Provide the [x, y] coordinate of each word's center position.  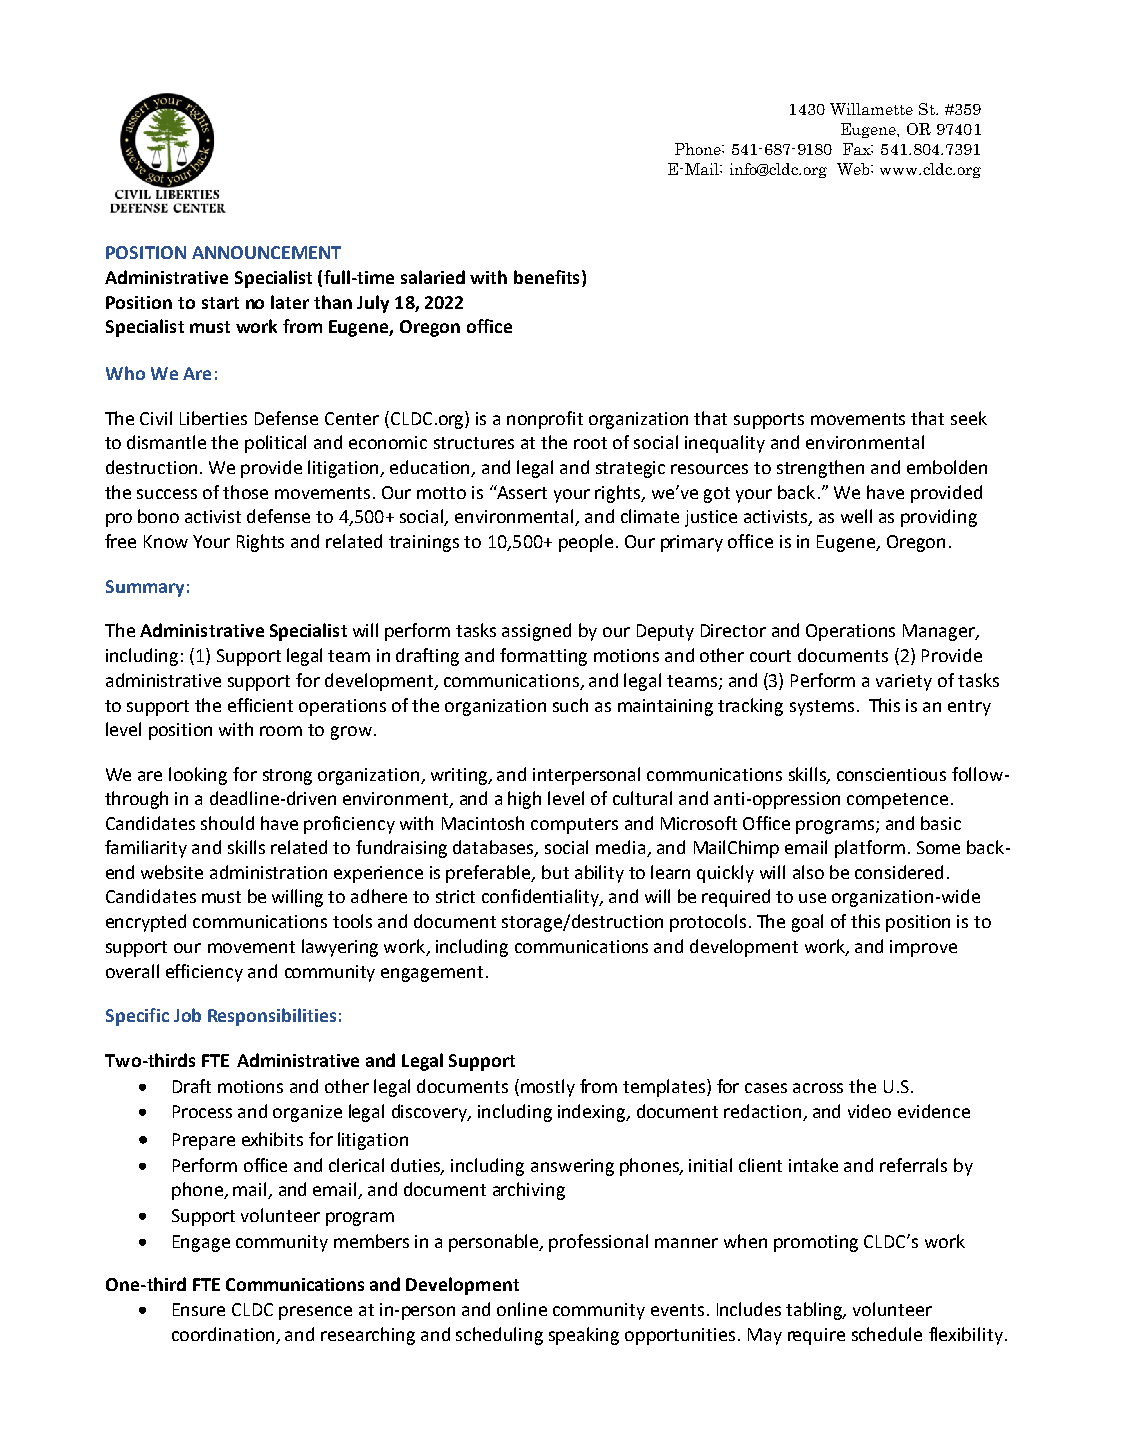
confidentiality [542, 898]
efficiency [204, 973]
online [522, 1309]
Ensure [199, 1309]
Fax [858, 149]
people [586, 543]
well [856, 516]
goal [807, 923]
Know [166, 541]
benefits [546, 277]
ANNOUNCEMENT [266, 252]
